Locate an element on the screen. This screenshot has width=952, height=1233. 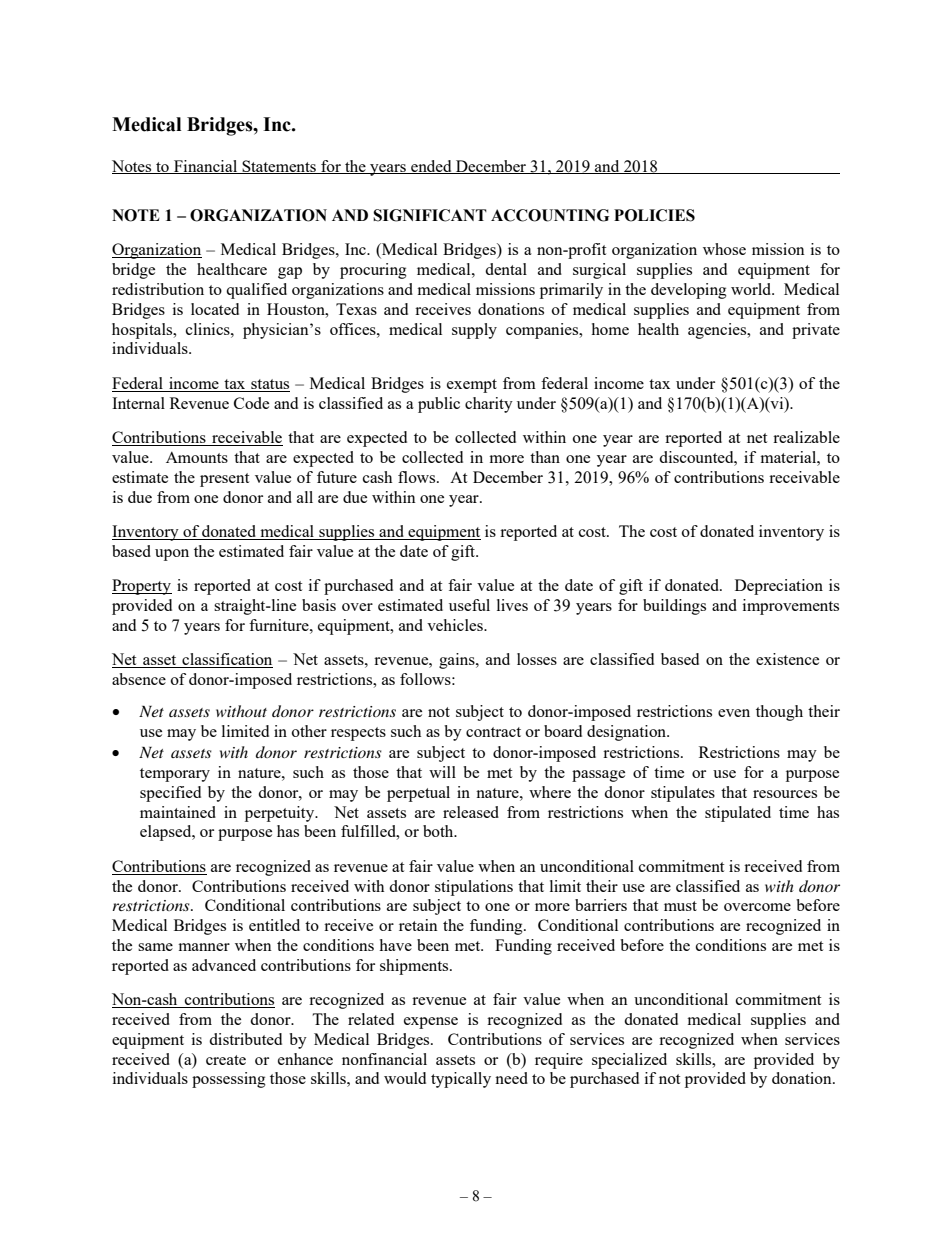
typically is located at coordinates (461, 1080).
